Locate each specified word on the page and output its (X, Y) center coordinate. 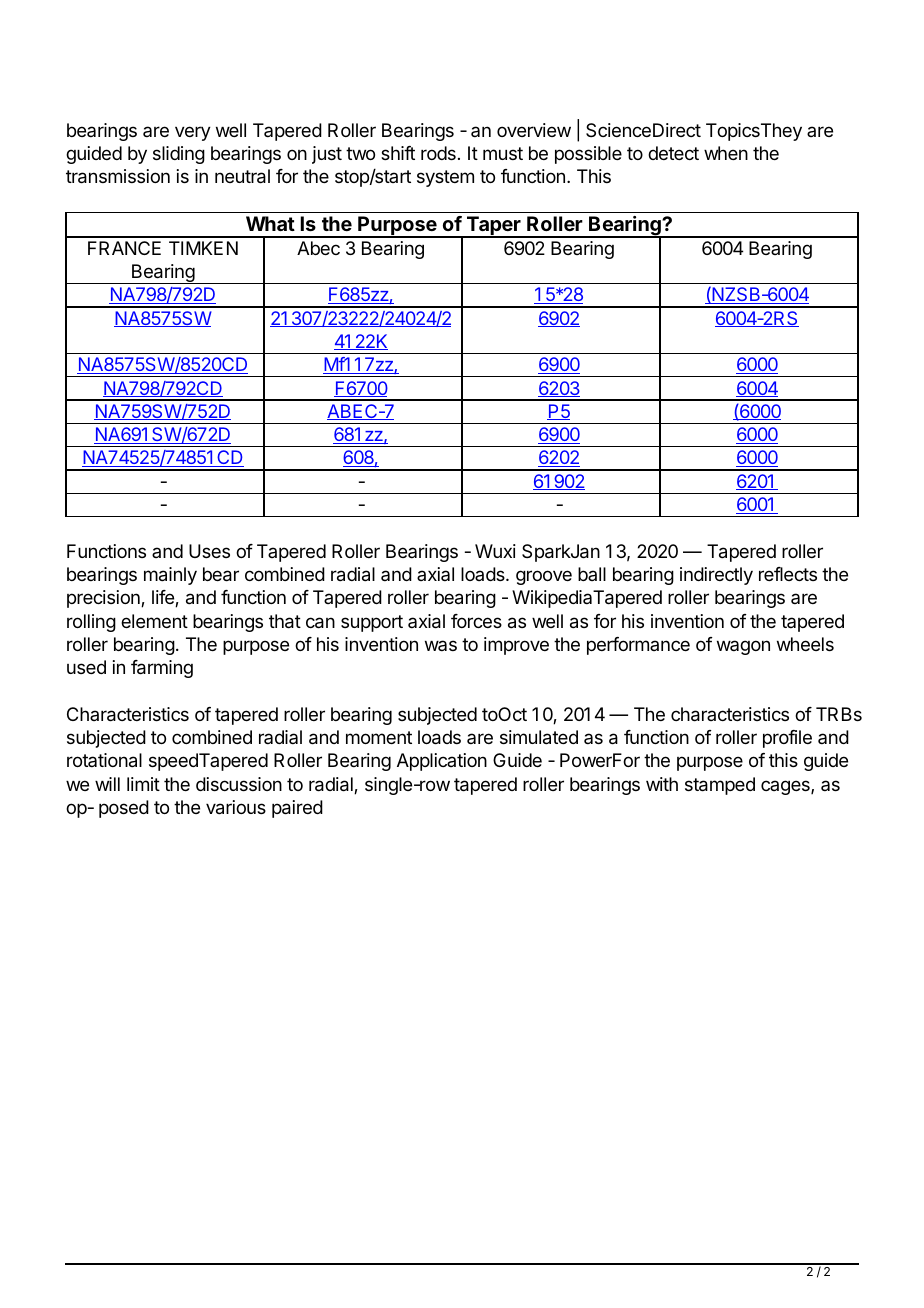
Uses (209, 551)
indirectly (716, 576)
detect (673, 153)
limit (143, 784)
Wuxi (495, 551)
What (270, 223)
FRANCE (124, 248)
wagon (743, 647)
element (154, 621)
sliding (179, 155)
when (726, 153)
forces (476, 621)
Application (442, 762)
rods (438, 153)
